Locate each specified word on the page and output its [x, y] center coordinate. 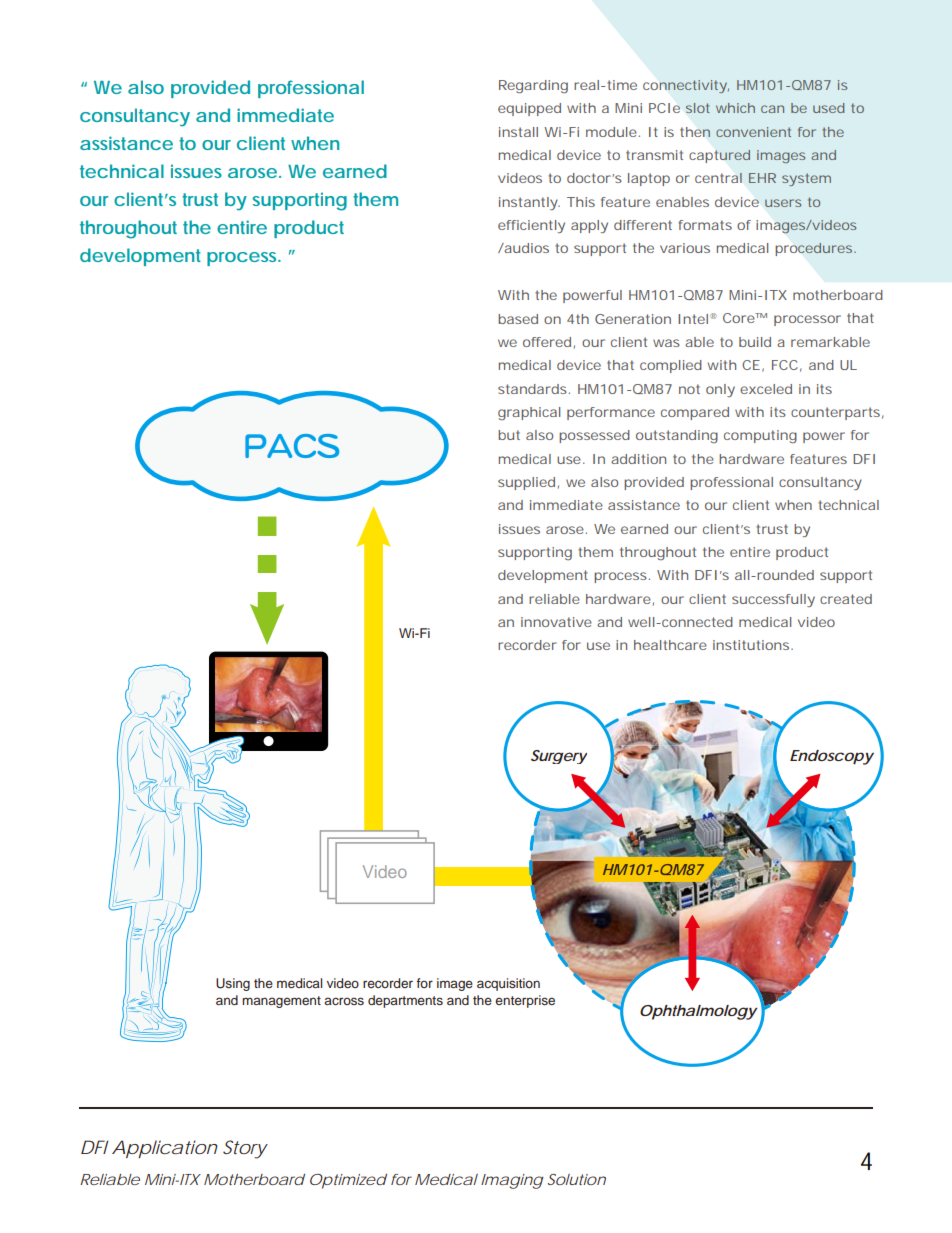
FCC [787, 366]
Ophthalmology [699, 1012]
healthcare [670, 645]
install [518, 132]
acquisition [508, 984]
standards [534, 389]
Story [245, 1149]
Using [233, 984]
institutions [753, 645]
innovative [556, 622]
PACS [292, 446]
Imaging [512, 1181]
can [772, 109]
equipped [529, 109]
